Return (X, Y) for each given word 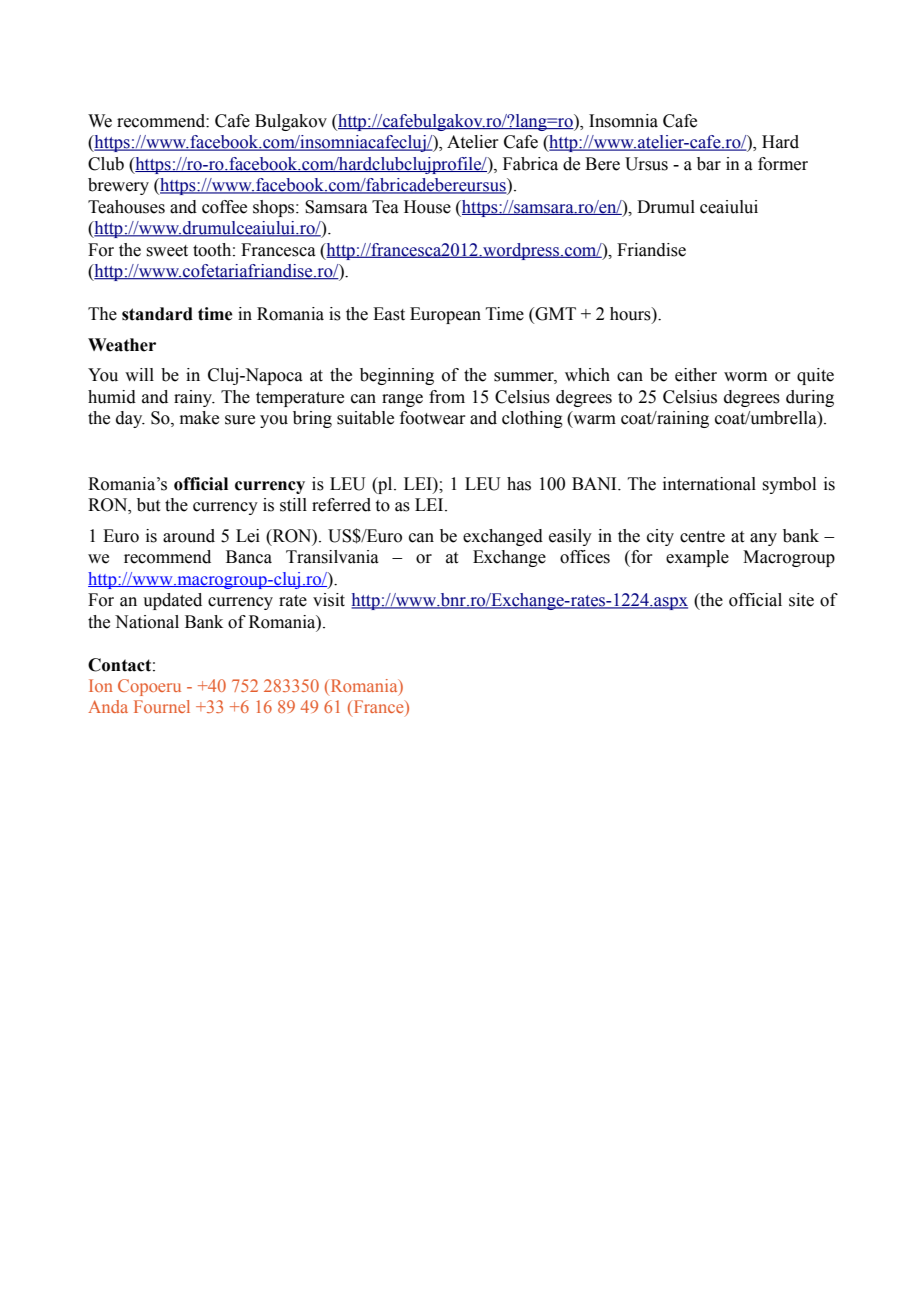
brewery (118, 186)
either (696, 375)
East (389, 314)
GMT (554, 315)
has (519, 484)
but (148, 505)
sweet (167, 251)
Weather (122, 345)
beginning (397, 376)
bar (709, 164)
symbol (789, 485)
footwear (433, 418)
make (199, 418)
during (810, 398)
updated (172, 601)
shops (275, 208)
